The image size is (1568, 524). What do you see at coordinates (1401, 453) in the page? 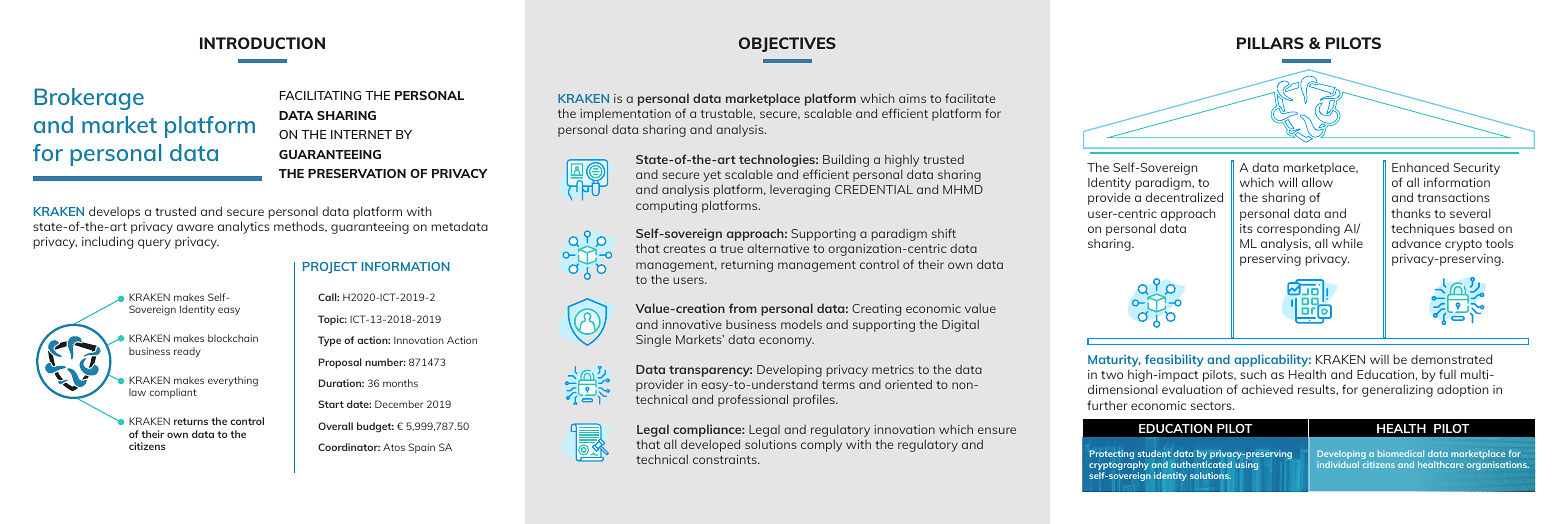
I see `biomedical` at bounding box center [1401, 453].
